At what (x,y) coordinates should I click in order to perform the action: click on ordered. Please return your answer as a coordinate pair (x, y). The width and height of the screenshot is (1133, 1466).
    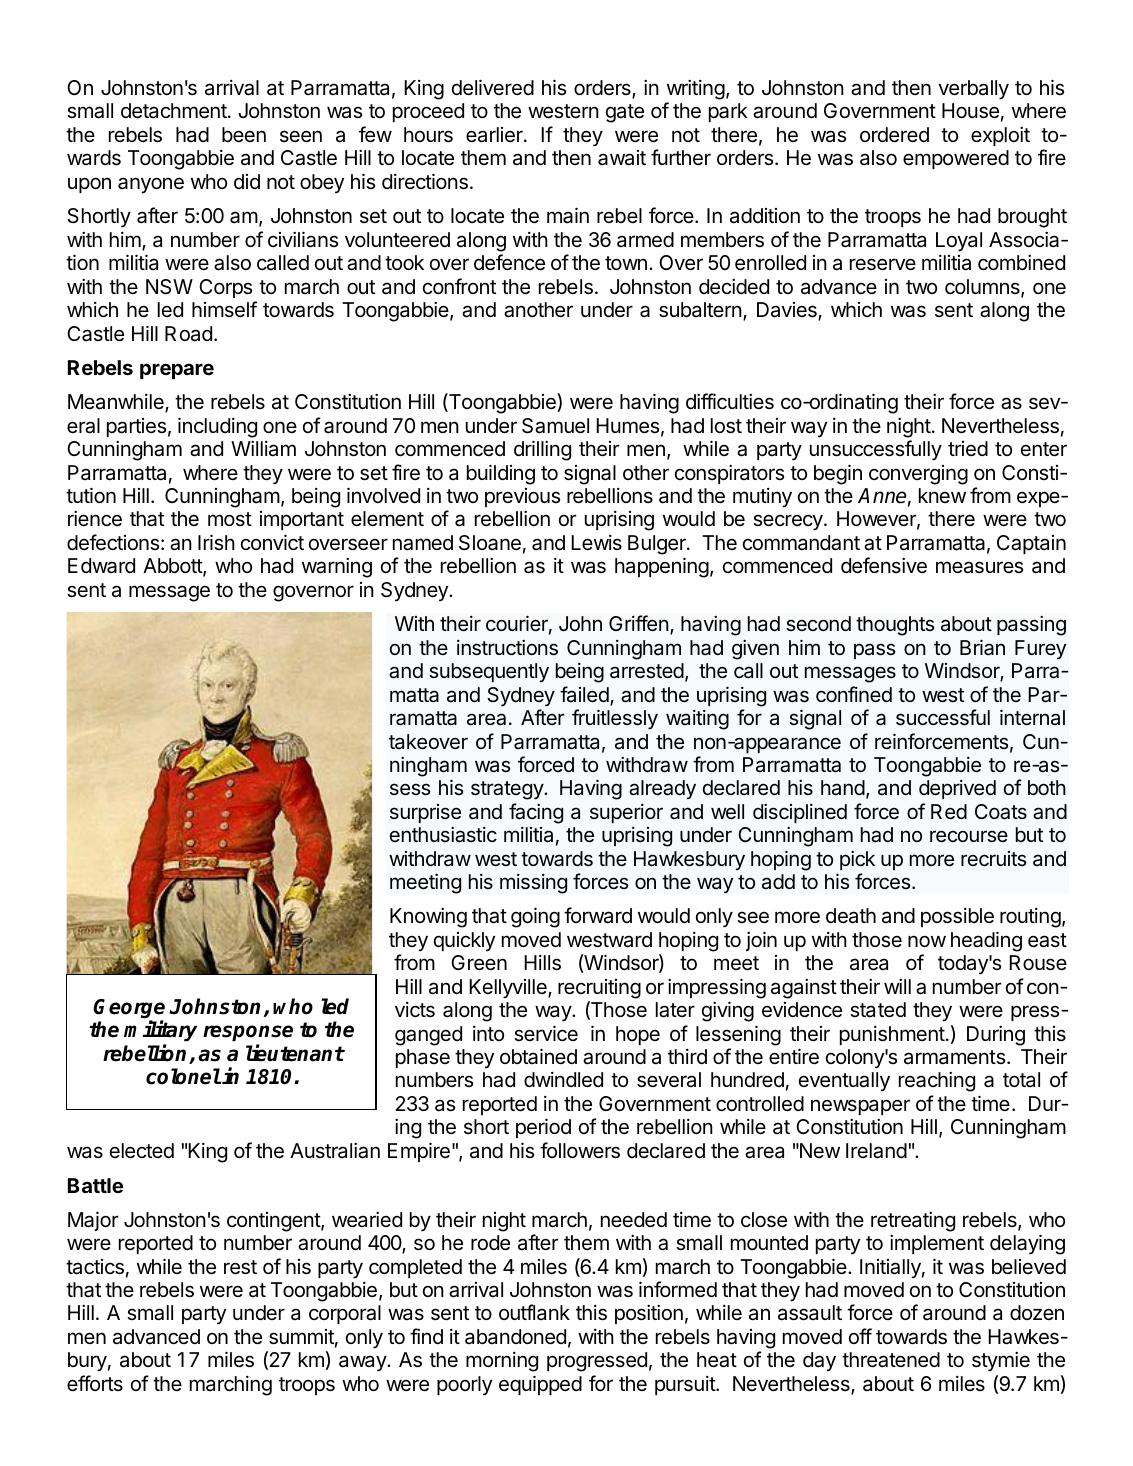
    Looking at the image, I should click on (894, 135).
